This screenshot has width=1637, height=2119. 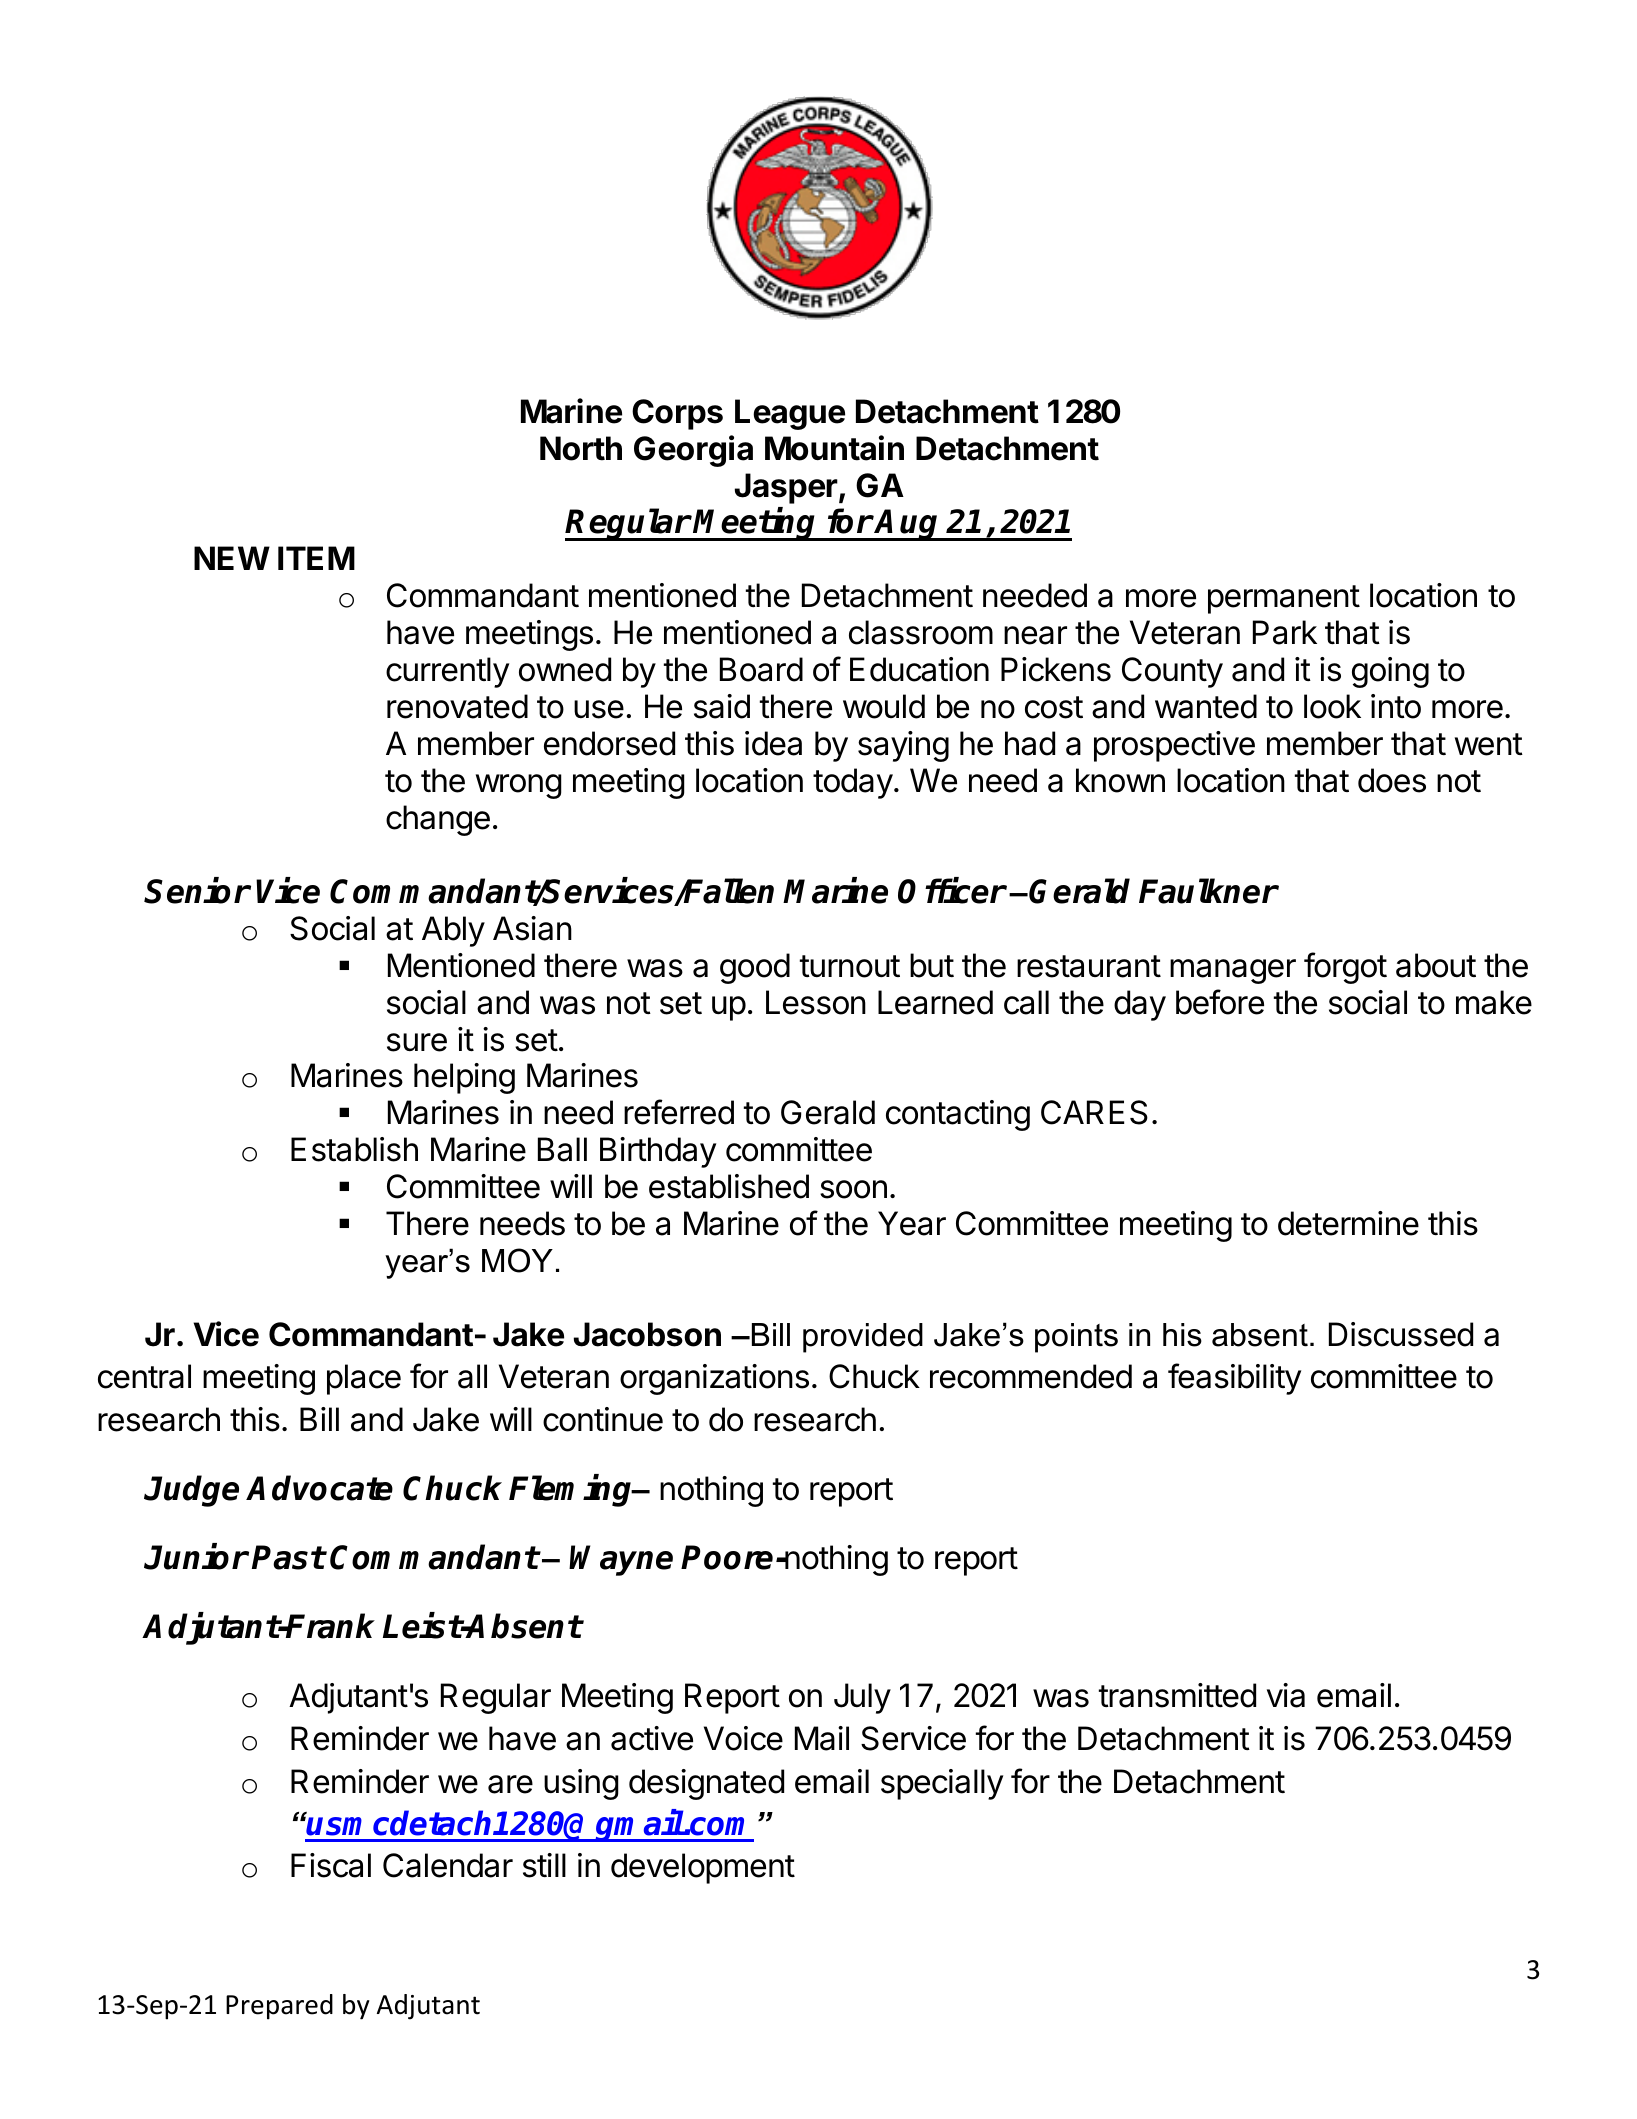 What do you see at coordinates (1286, 1695) in the screenshot?
I see `via` at bounding box center [1286, 1695].
